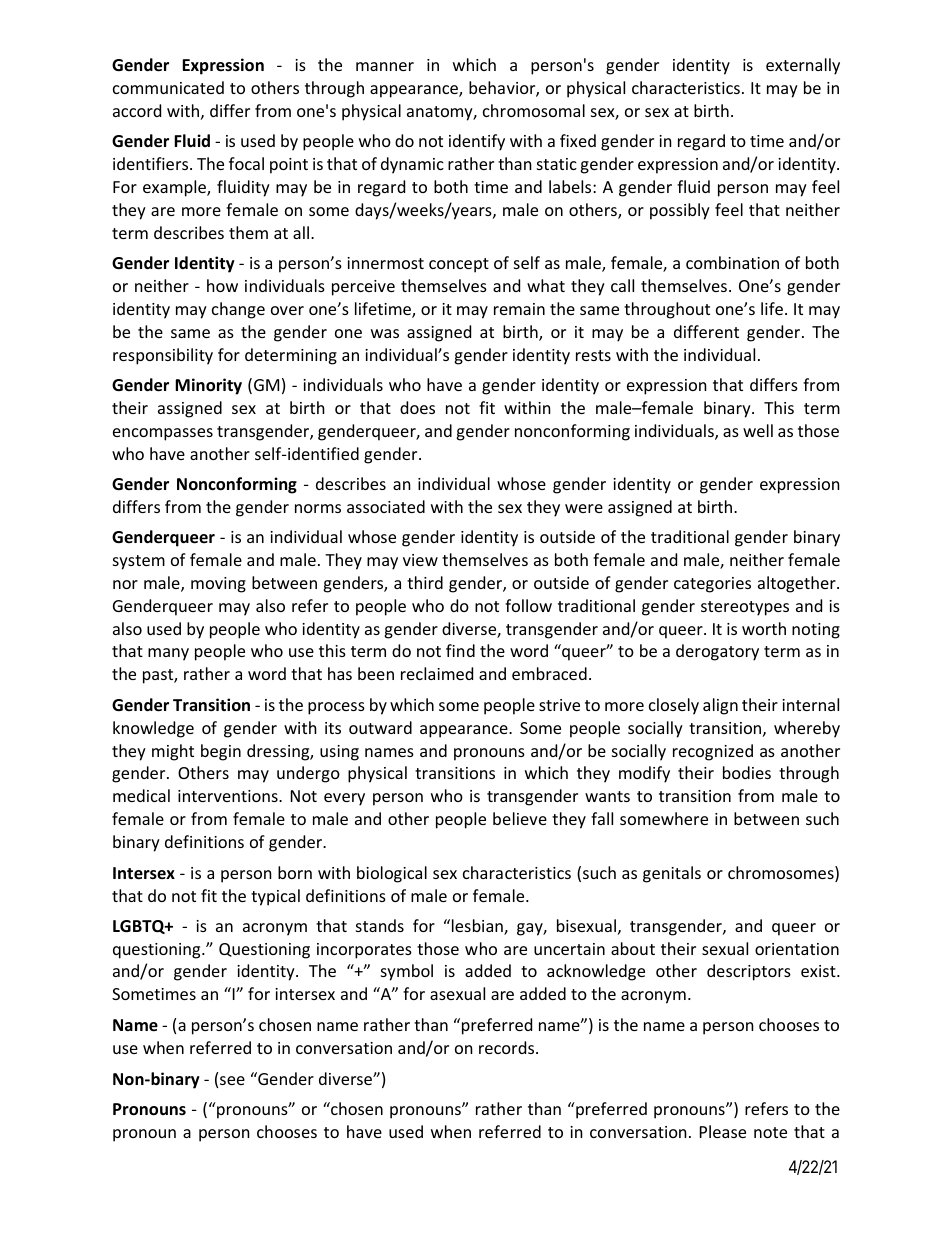 This document has height=1233, width=952. What do you see at coordinates (232, 1080) in the document?
I see `see` at bounding box center [232, 1080].
